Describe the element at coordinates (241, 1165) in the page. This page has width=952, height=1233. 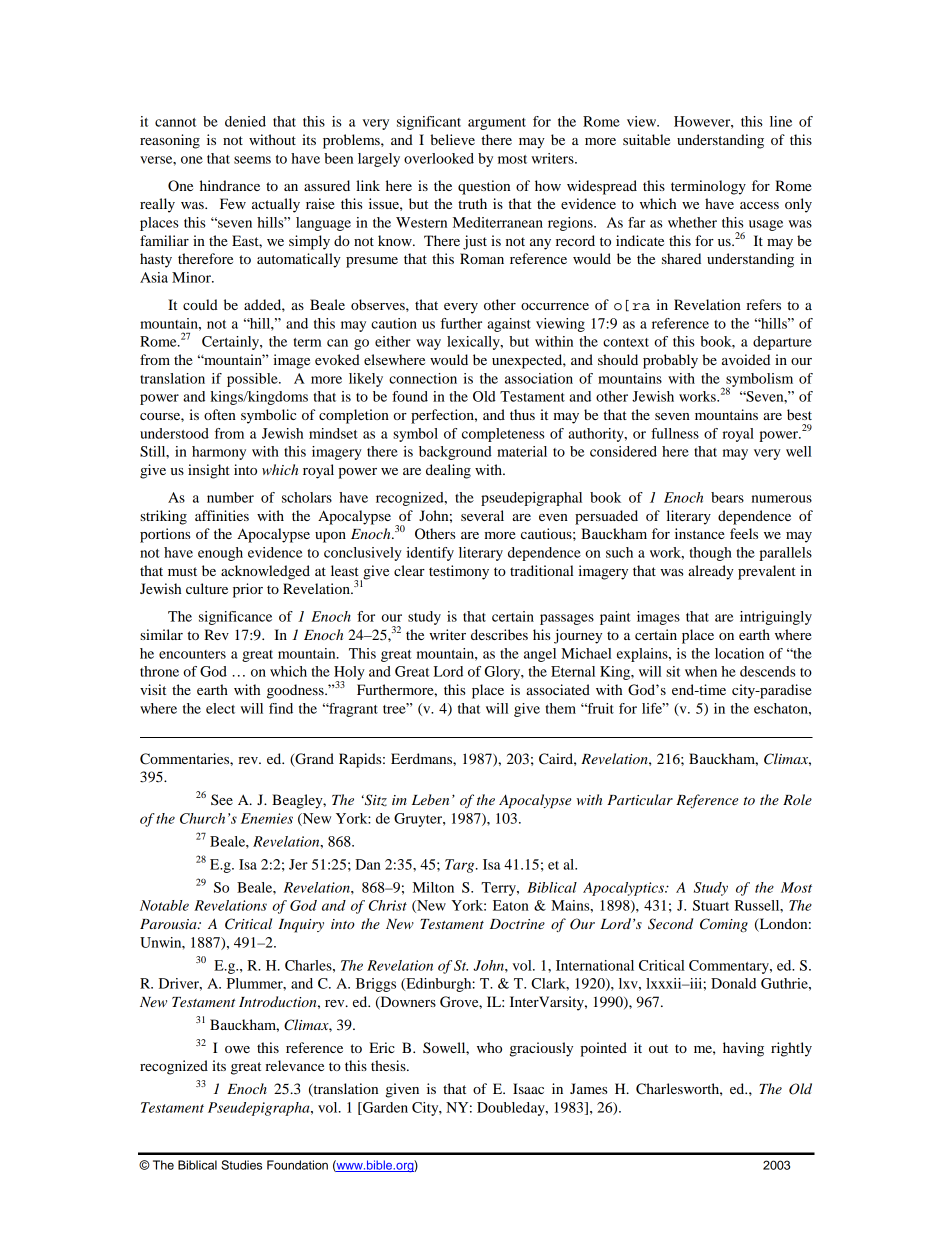
I see `Studies` at that location.
